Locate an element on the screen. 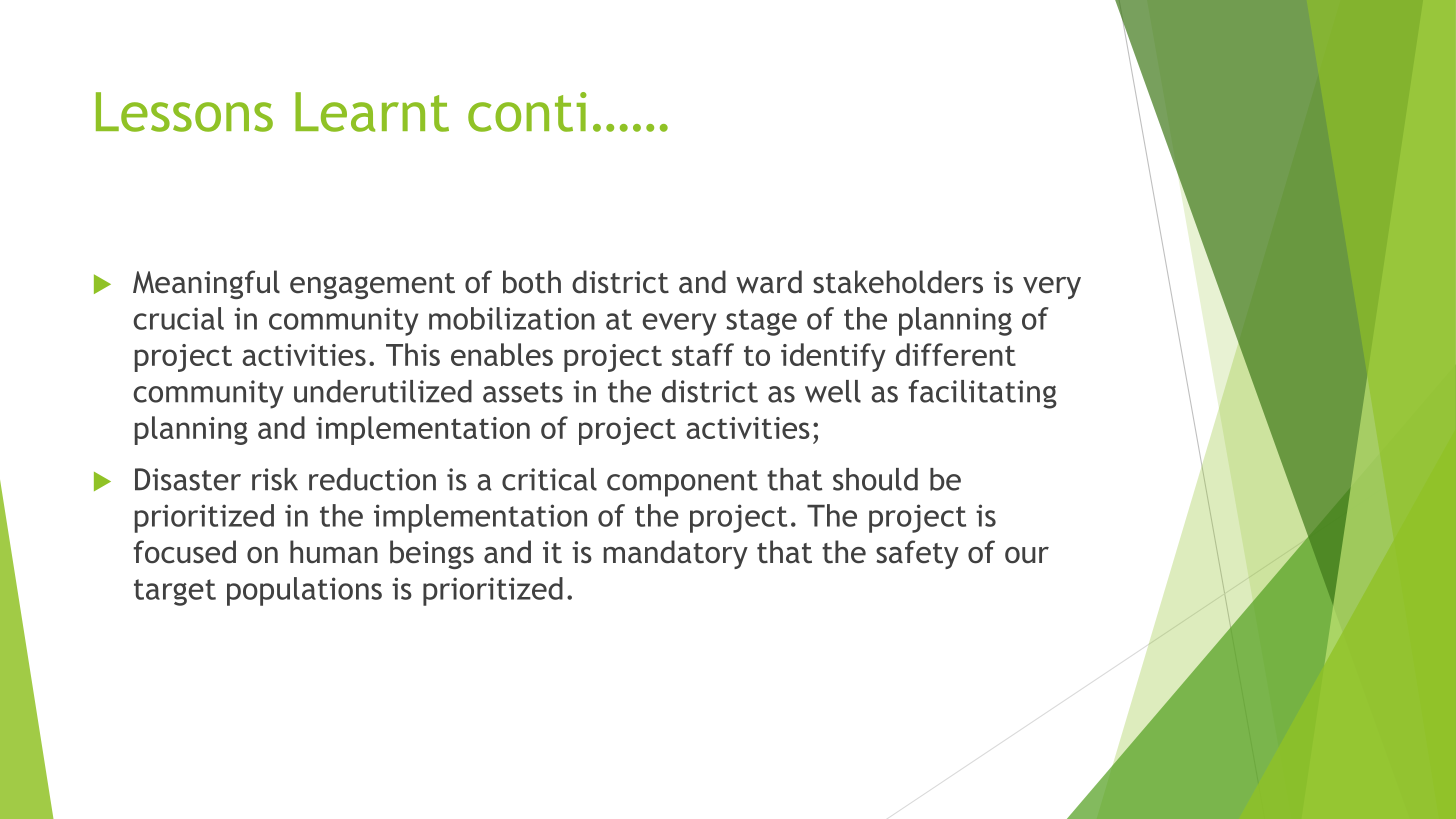  mandatory is located at coordinates (676, 554).
